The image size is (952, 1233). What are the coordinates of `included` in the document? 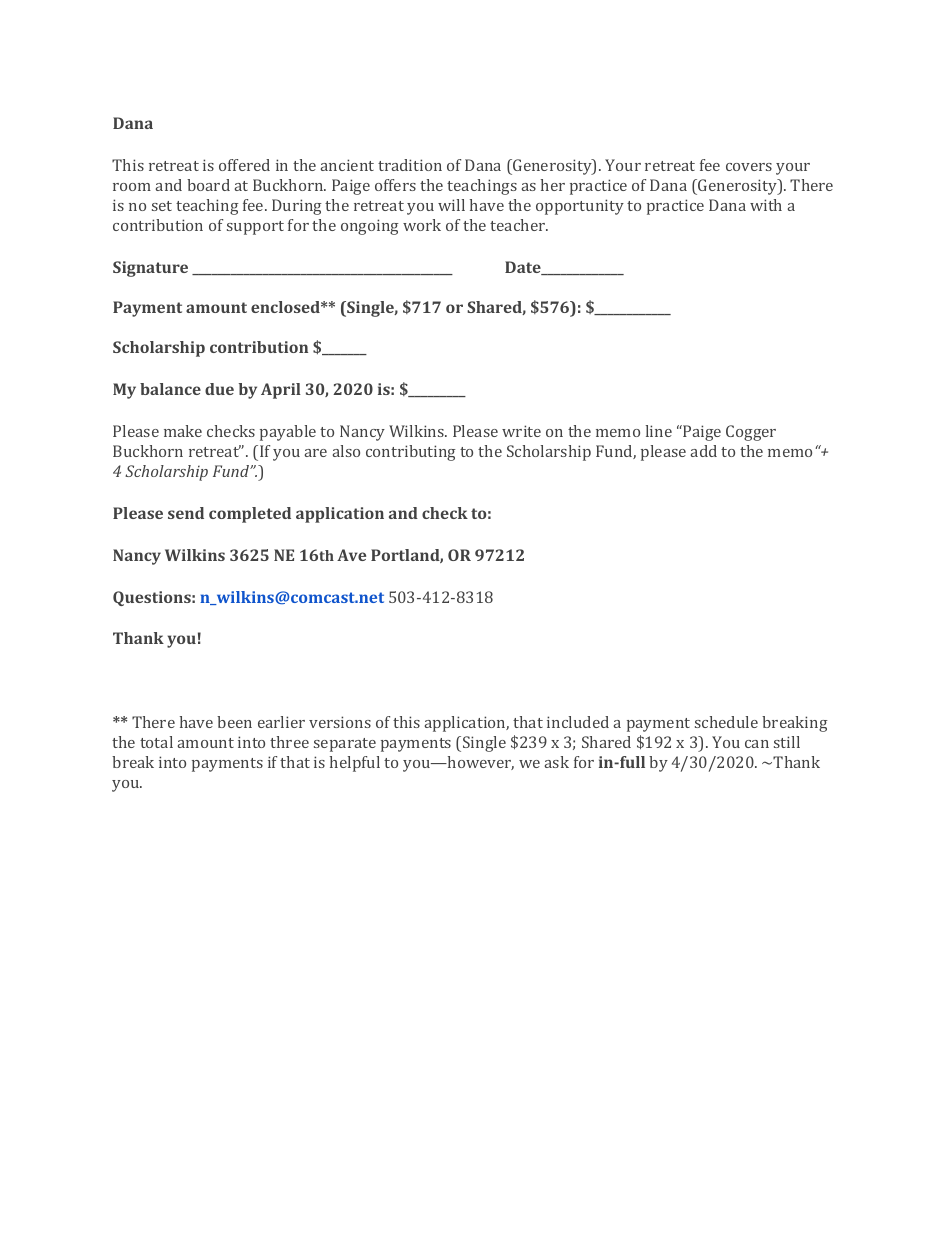 It's located at (578, 722).
